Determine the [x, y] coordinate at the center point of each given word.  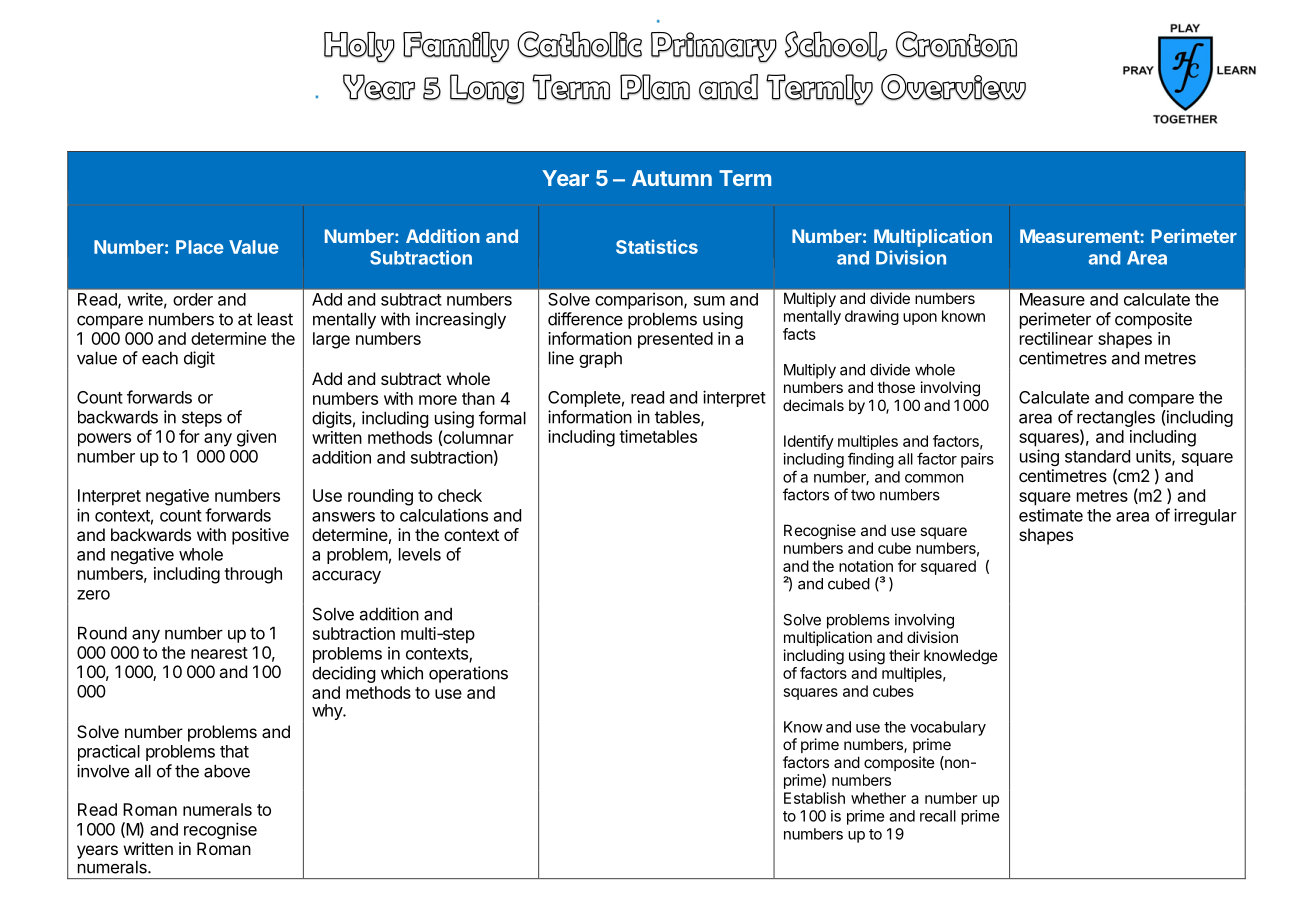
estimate [1051, 515]
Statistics [657, 246]
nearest [219, 653]
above [227, 771]
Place [200, 247]
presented [675, 340]
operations [468, 674]
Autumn [672, 178]
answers [343, 517]
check [460, 495]
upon [920, 319]
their [904, 655]
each [160, 358]
